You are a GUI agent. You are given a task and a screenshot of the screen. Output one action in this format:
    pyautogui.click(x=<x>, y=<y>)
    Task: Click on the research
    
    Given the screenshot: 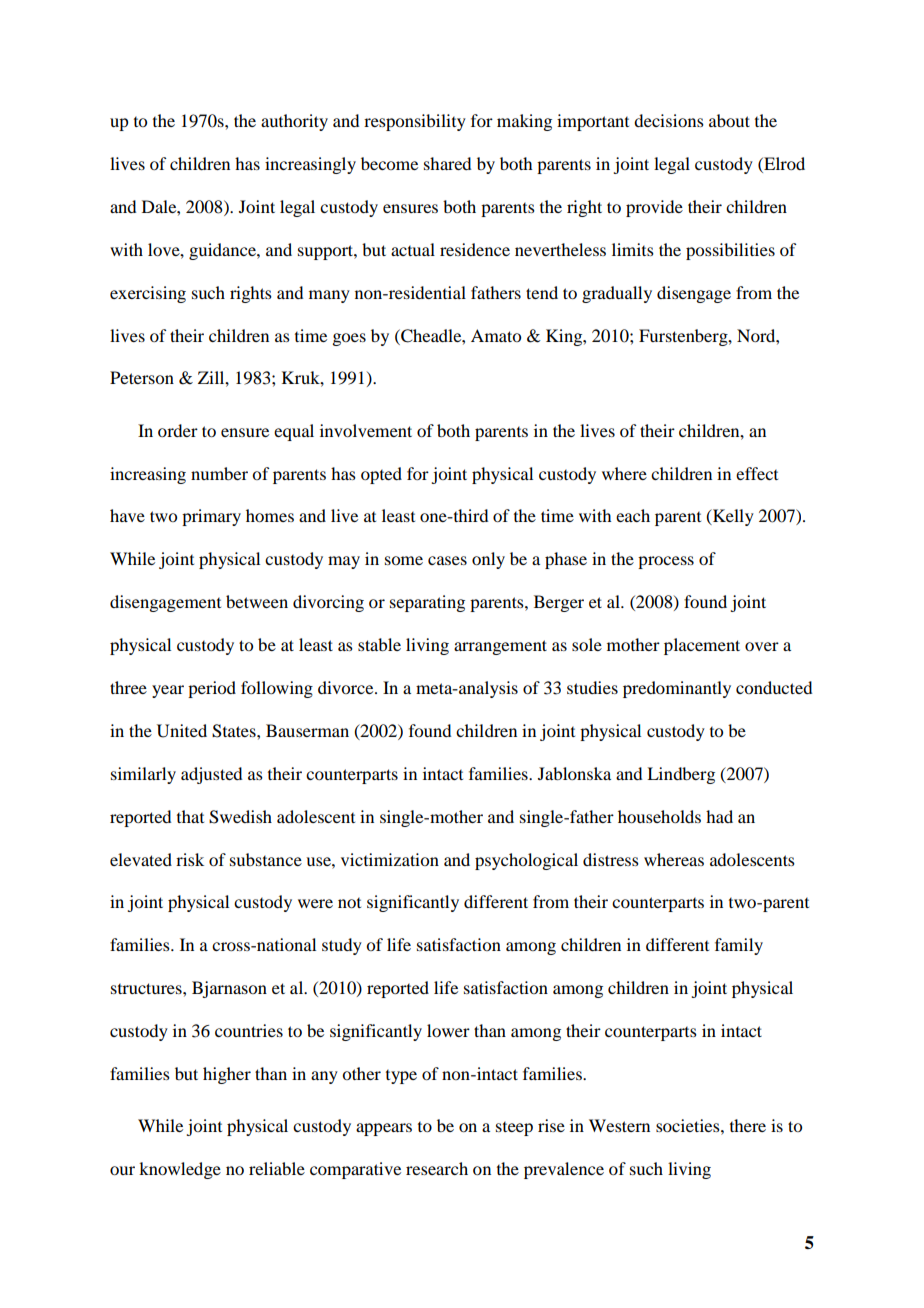 What is the action you would take?
    pyautogui.click(x=437, y=1168)
